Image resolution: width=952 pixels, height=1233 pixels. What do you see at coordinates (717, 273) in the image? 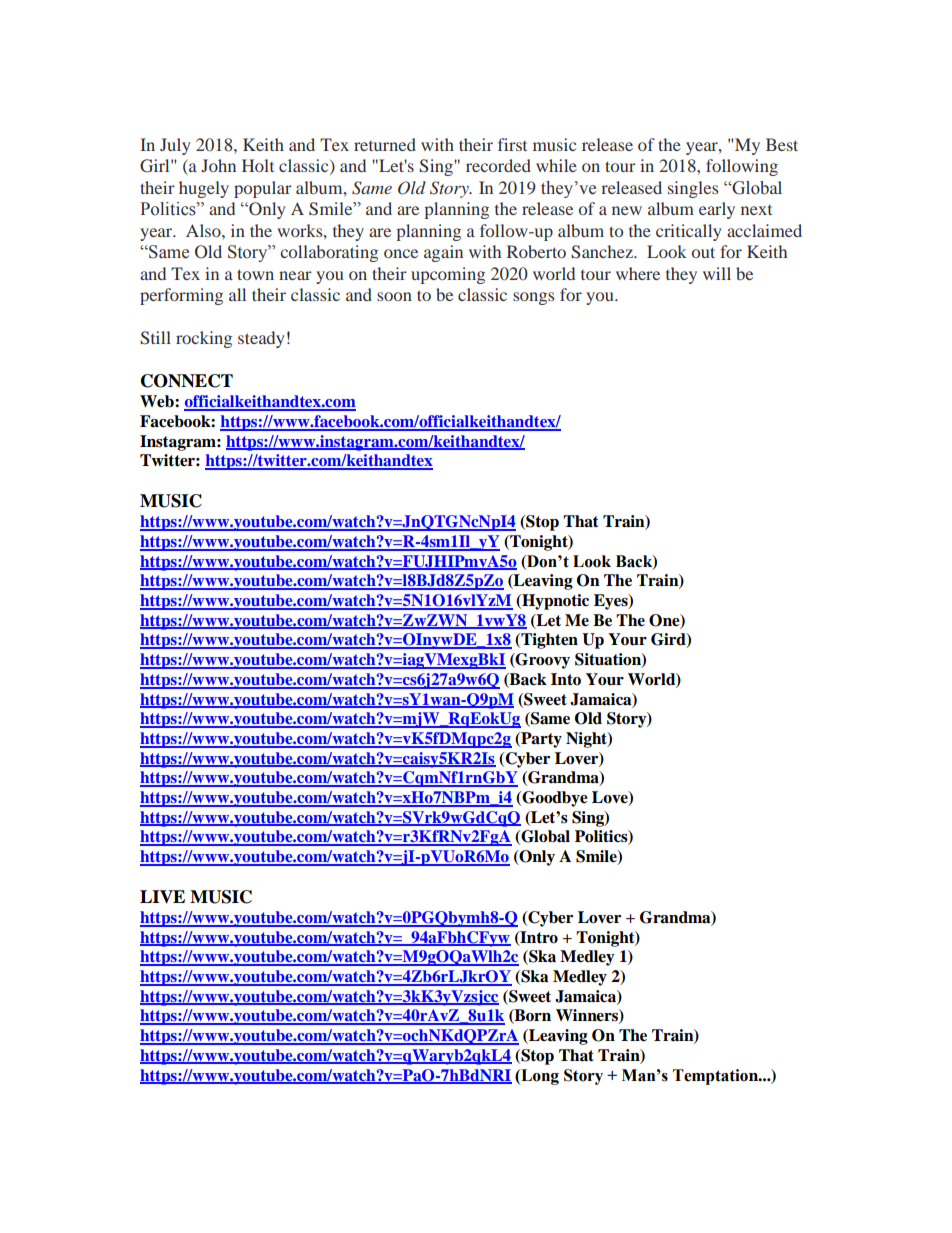
I see `will` at bounding box center [717, 273].
